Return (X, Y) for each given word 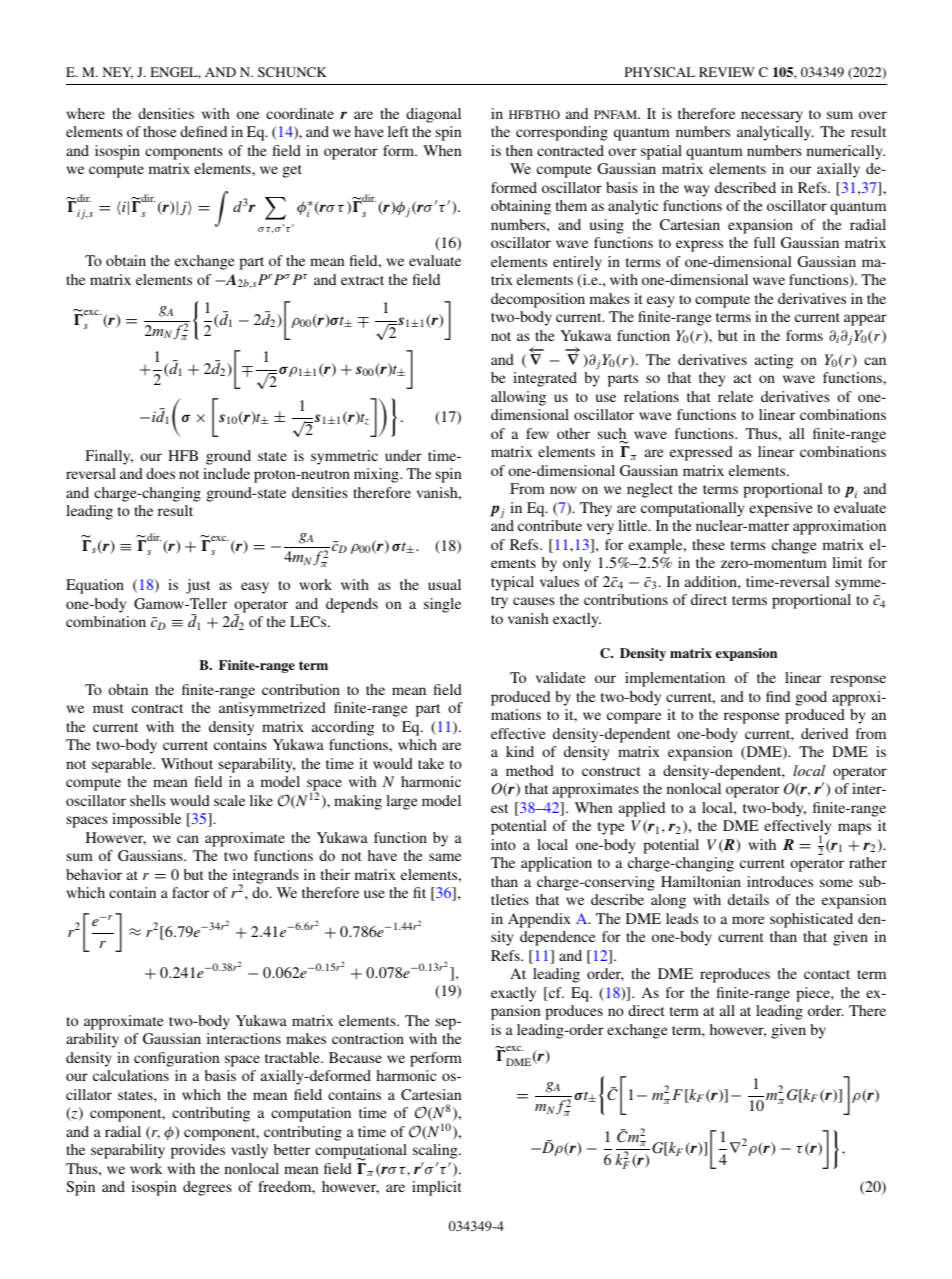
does (160, 473)
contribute (550, 525)
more (748, 920)
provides (198, 1151)
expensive (781, 509)
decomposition (538, 300)
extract (362, 280)
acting (774, 361)
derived (824, 733)
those (160, 131)
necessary (772, 117)
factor (190, 892)
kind (520, 751)
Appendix (539, 920)
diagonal (433, 115)
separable (123, 765)
